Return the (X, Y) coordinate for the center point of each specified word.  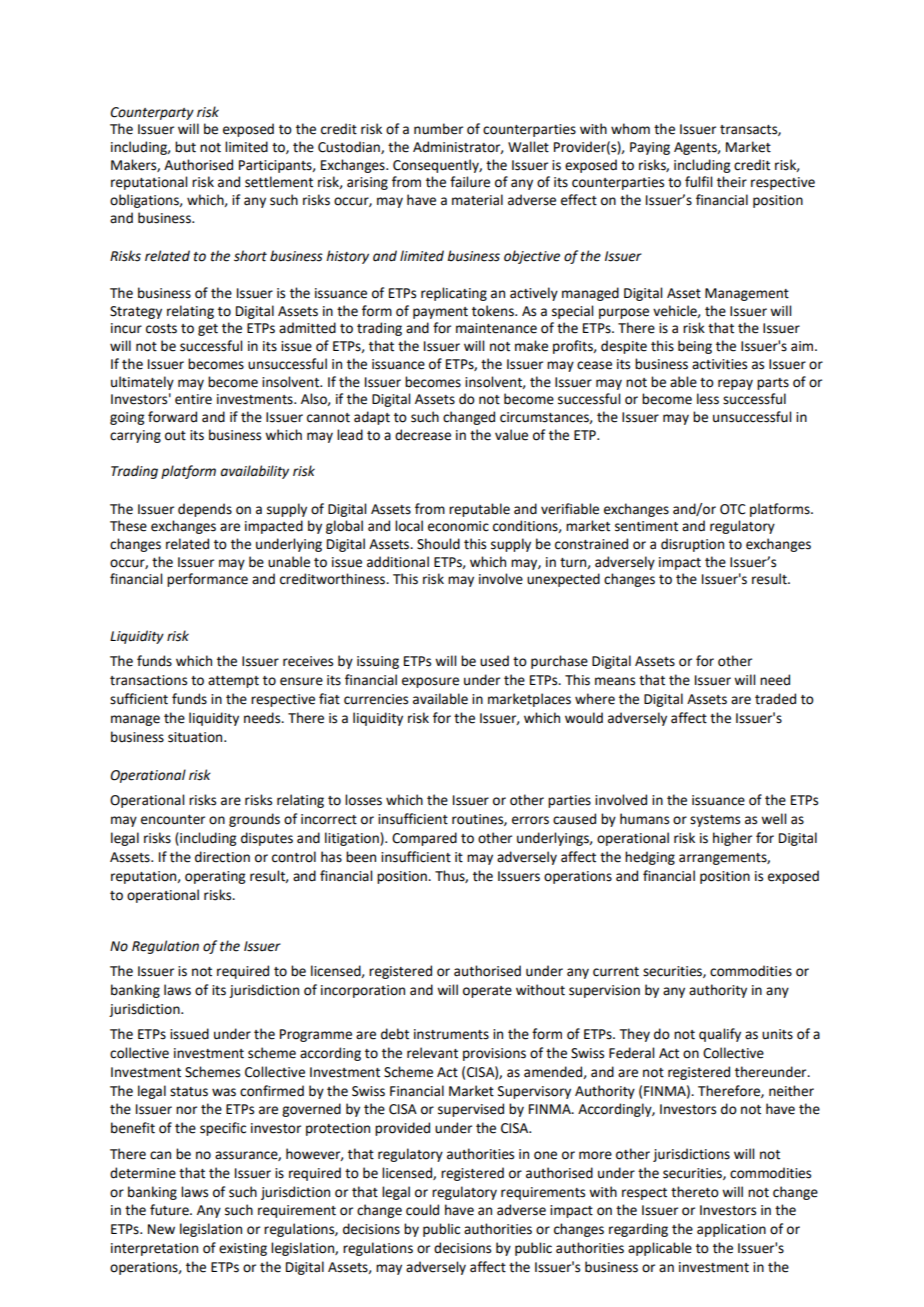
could (422, 1210)
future (170, 1210)
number (438, 129)
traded (775, 699)
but (185, 147)
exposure (430, 682)
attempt (233, 682)
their (732, 182)
